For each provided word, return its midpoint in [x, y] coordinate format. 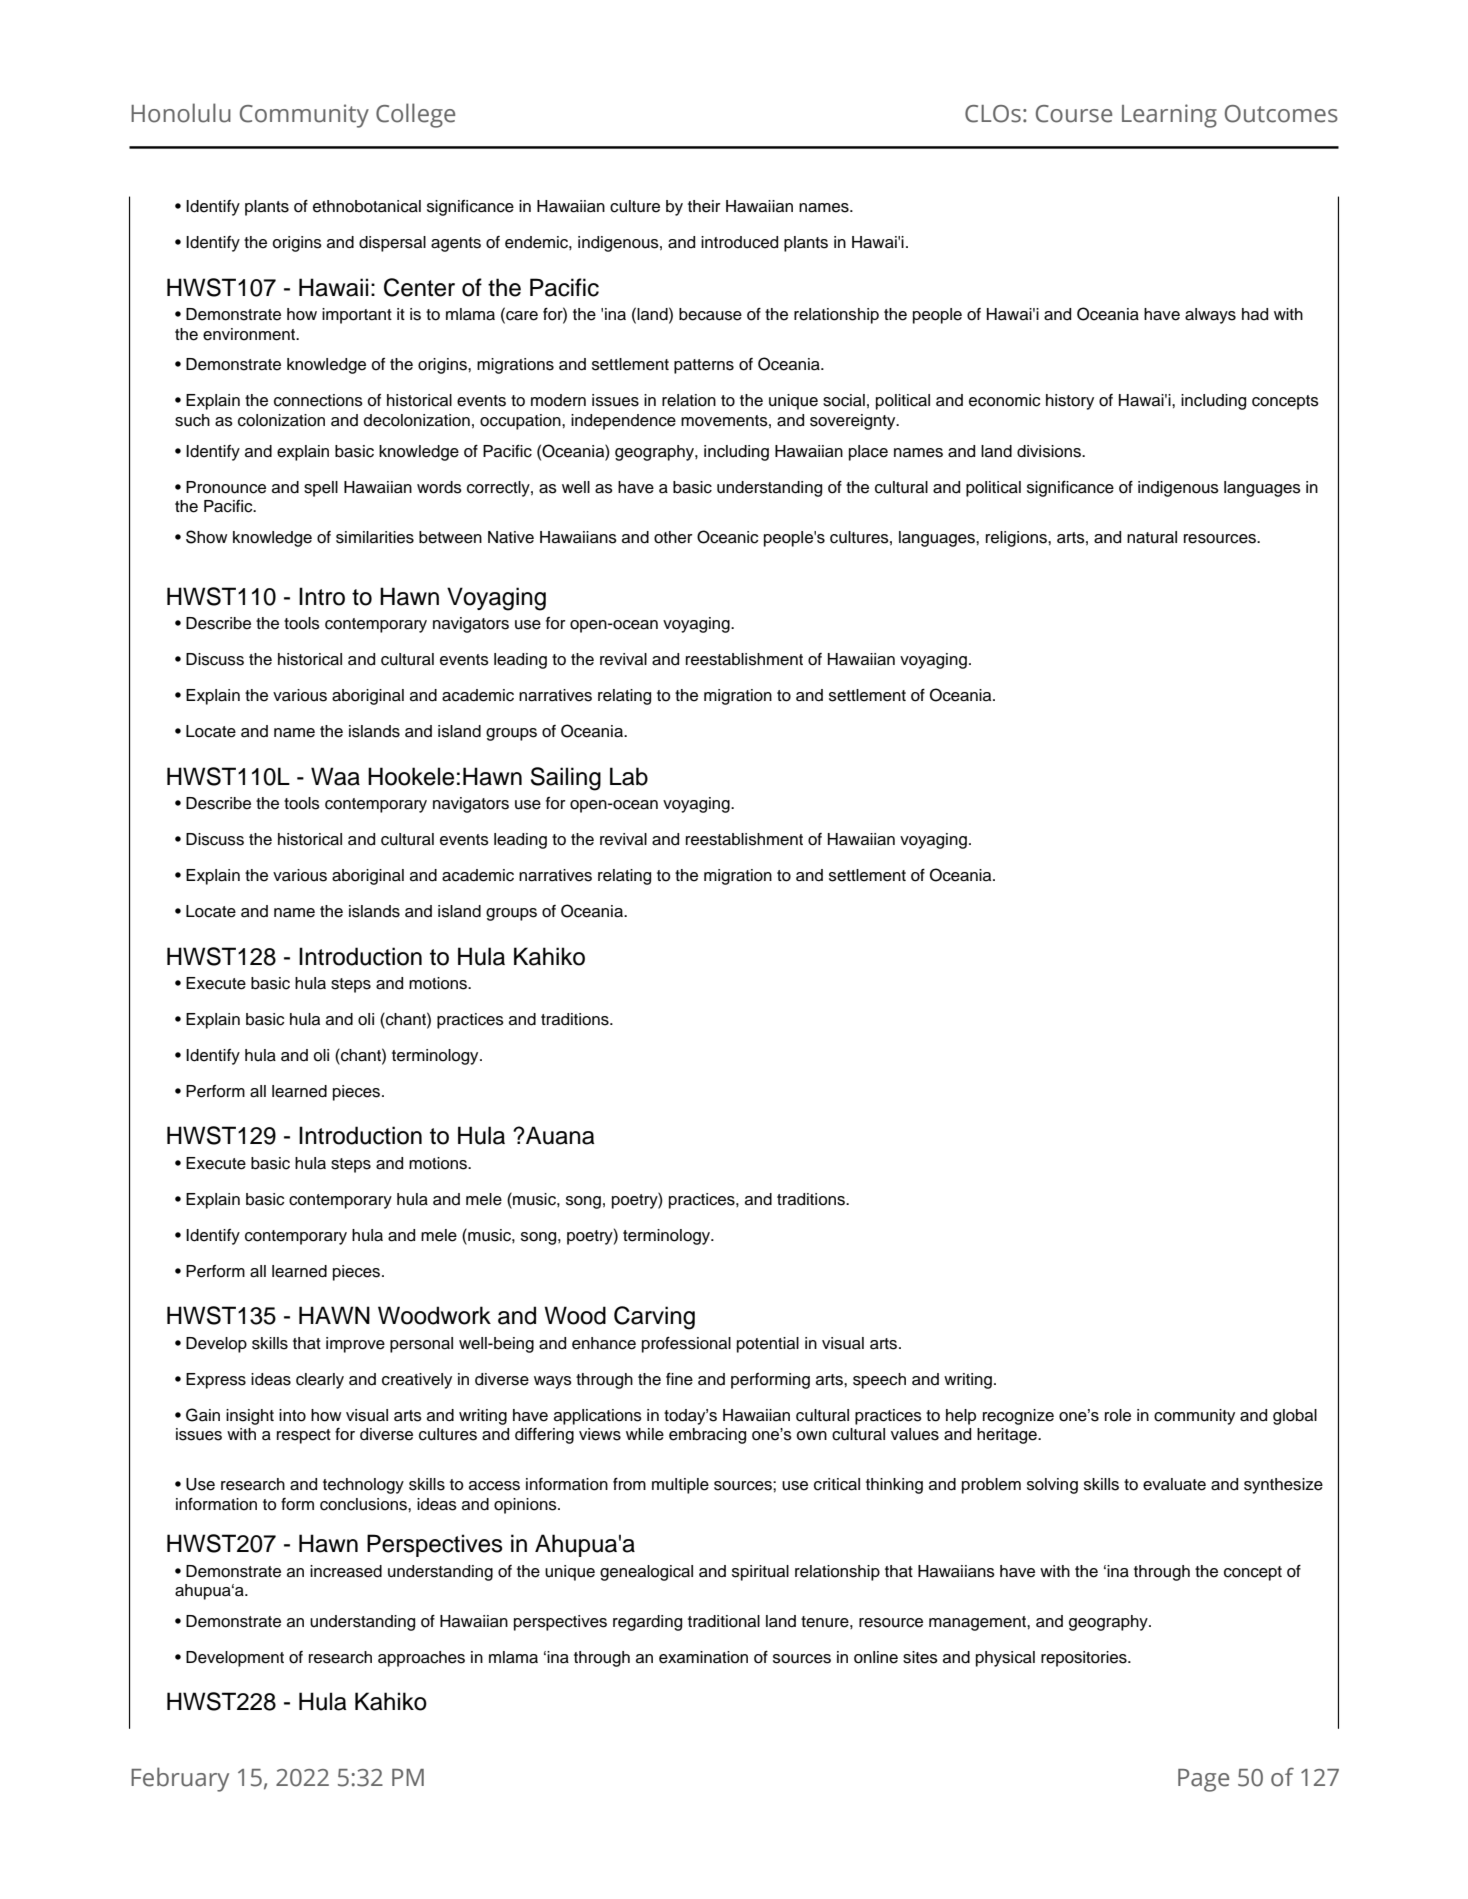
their [704, 206]
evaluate [1174, 1484]
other [673, 537]
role [1118, 1415]
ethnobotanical [367, 206]
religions [1017, 539]
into [292, 1415]
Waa [335, 776]
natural [1152, 537]
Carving [654, 1318]
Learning [1169, 116]
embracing [707, 1436]
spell [321, 489]
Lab [629, 776]
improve [355, 1345]
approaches [421, 1659]
